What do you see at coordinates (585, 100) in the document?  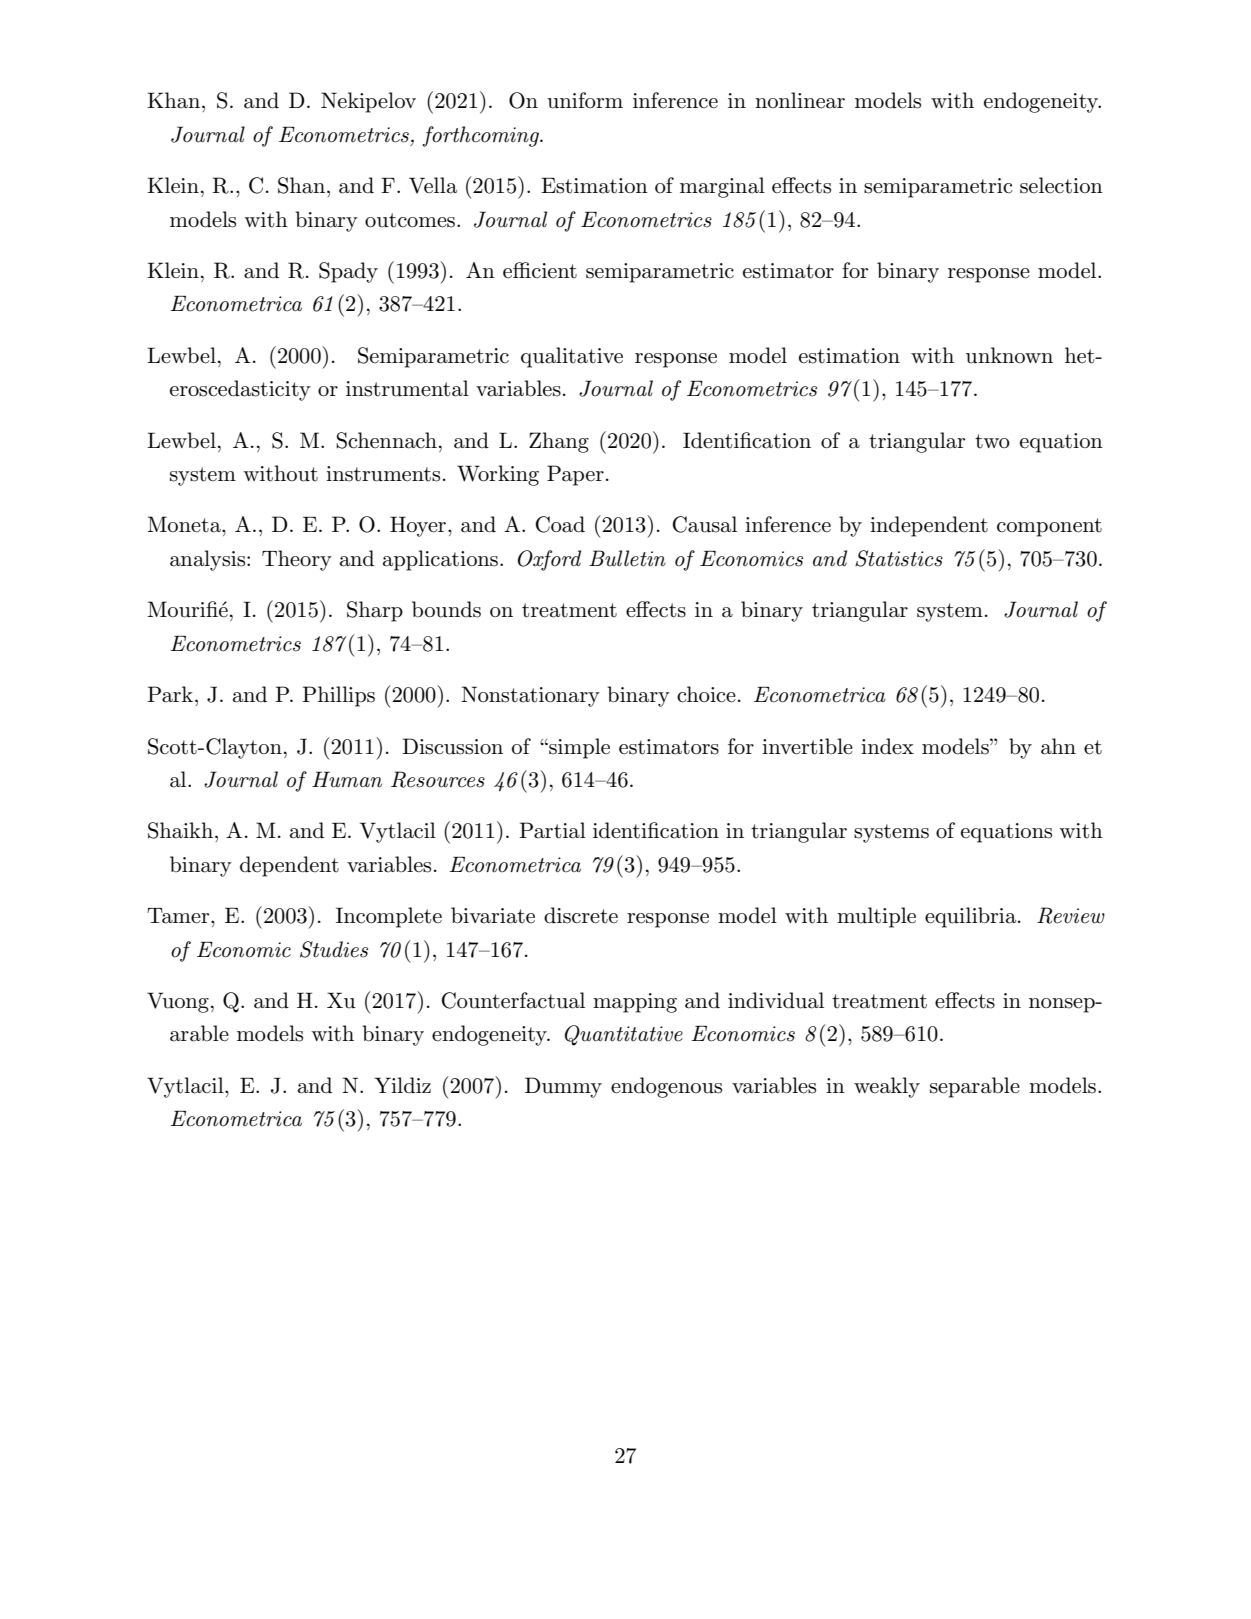 I see `uniform` at bounding box center [585, 100].
